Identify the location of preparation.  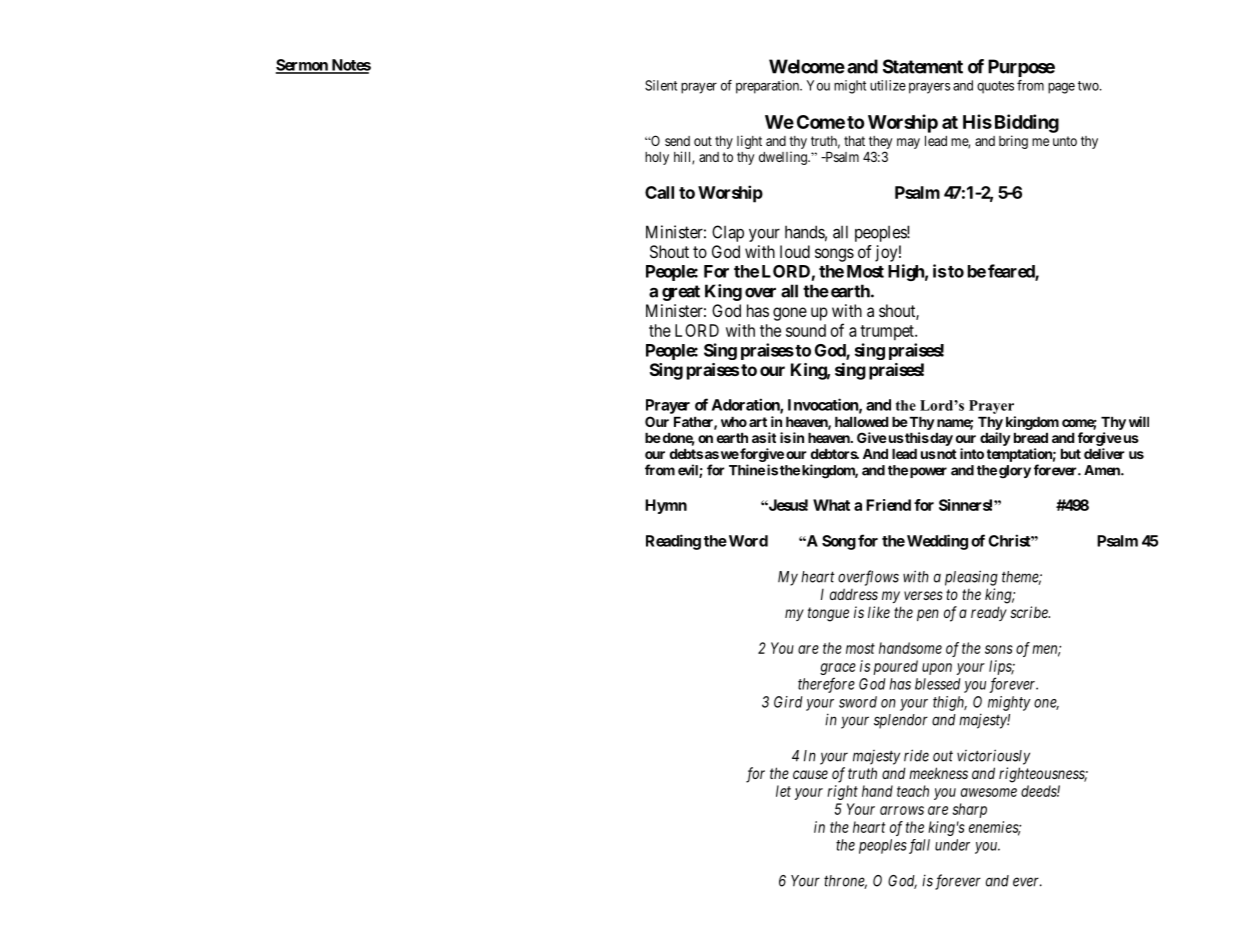
(768, 87).
